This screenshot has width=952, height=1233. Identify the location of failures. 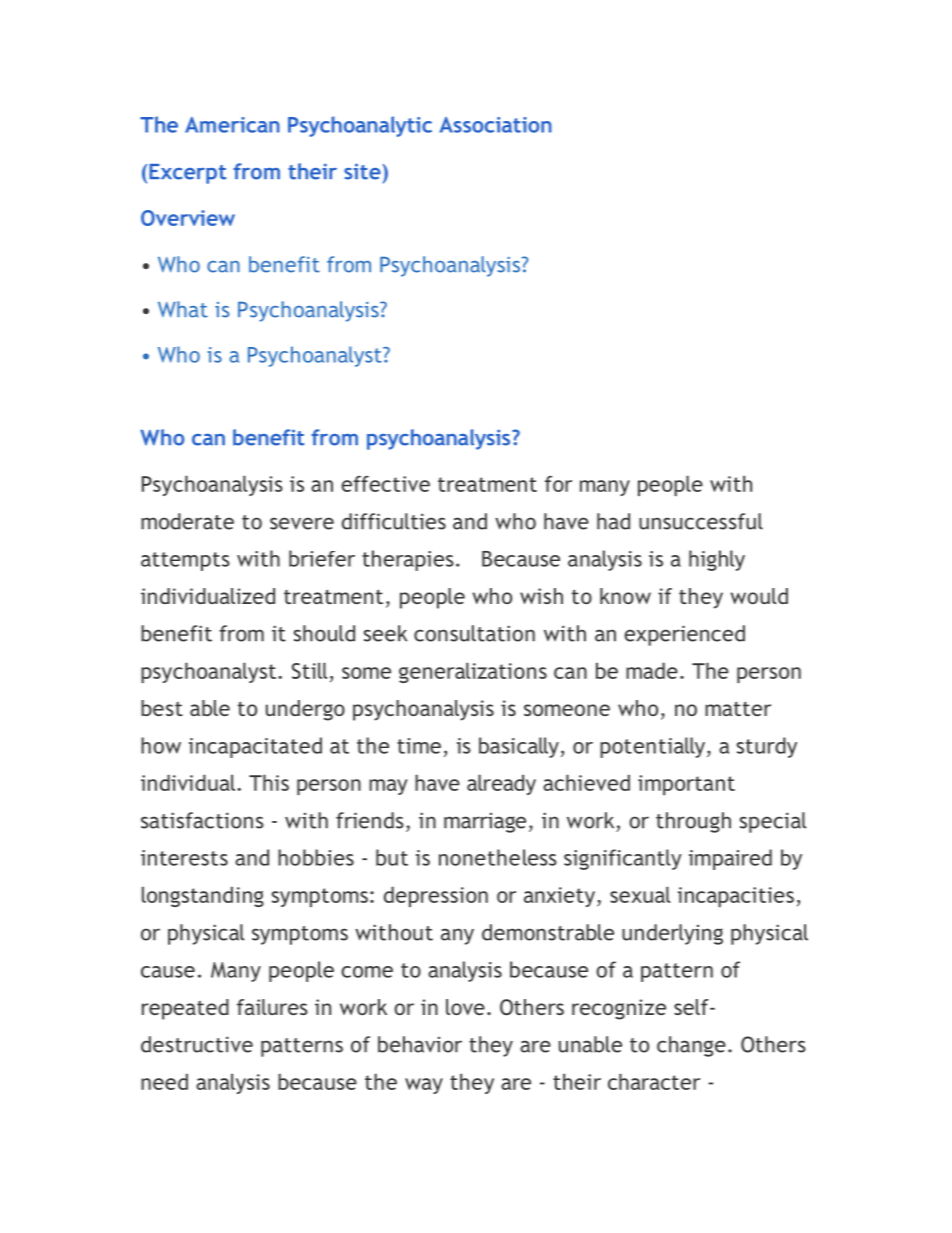
(272, 1007).
